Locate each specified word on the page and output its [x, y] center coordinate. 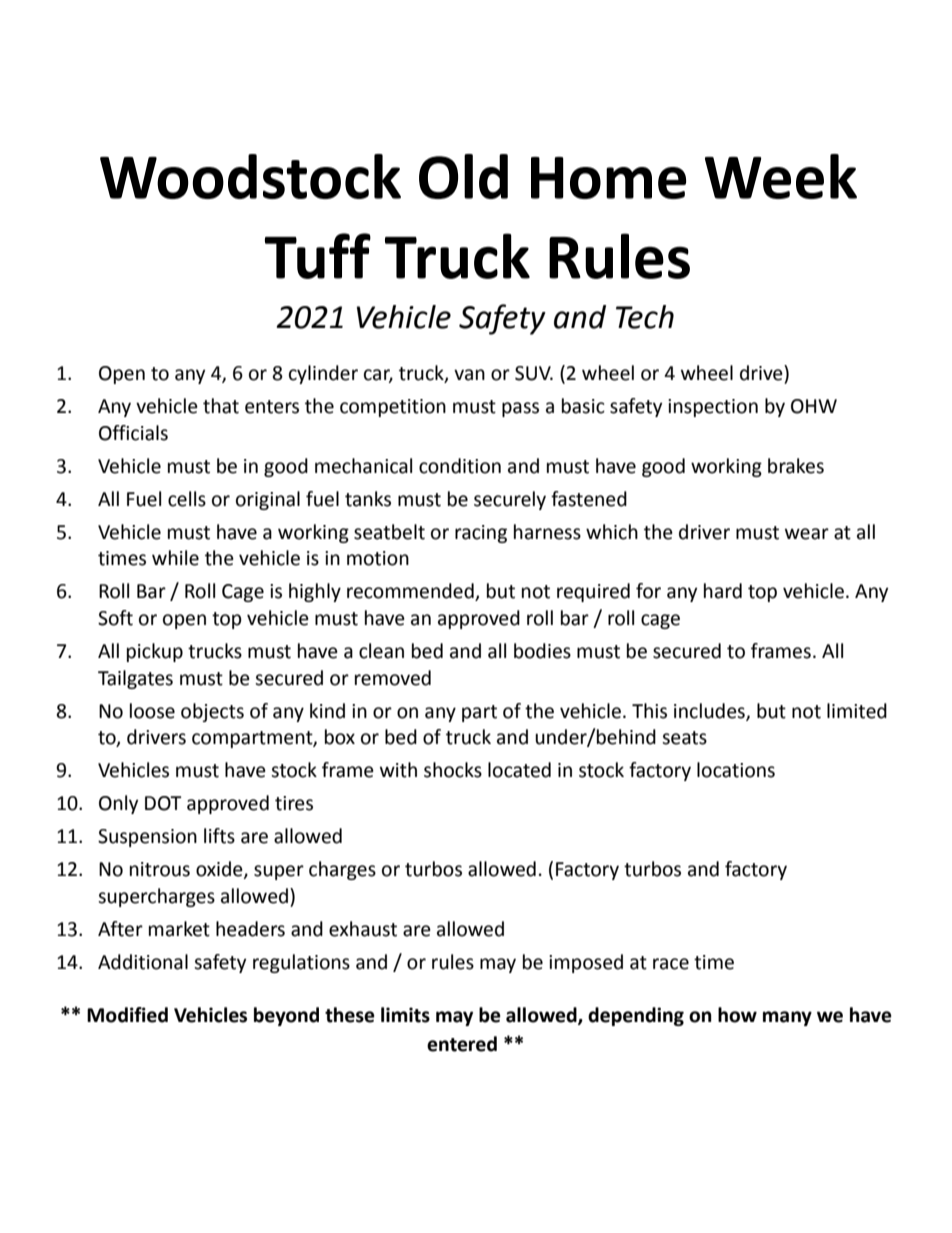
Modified [127, 1015]
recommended [411, 592]
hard [723, 591]
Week [781, 176]
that [221, 406]
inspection [713, 408]
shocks [453, 770]
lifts [219, 836]
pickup [155, 652]
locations [736, 770]
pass [520, 409]
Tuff [318, 256]
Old [463, 176]
